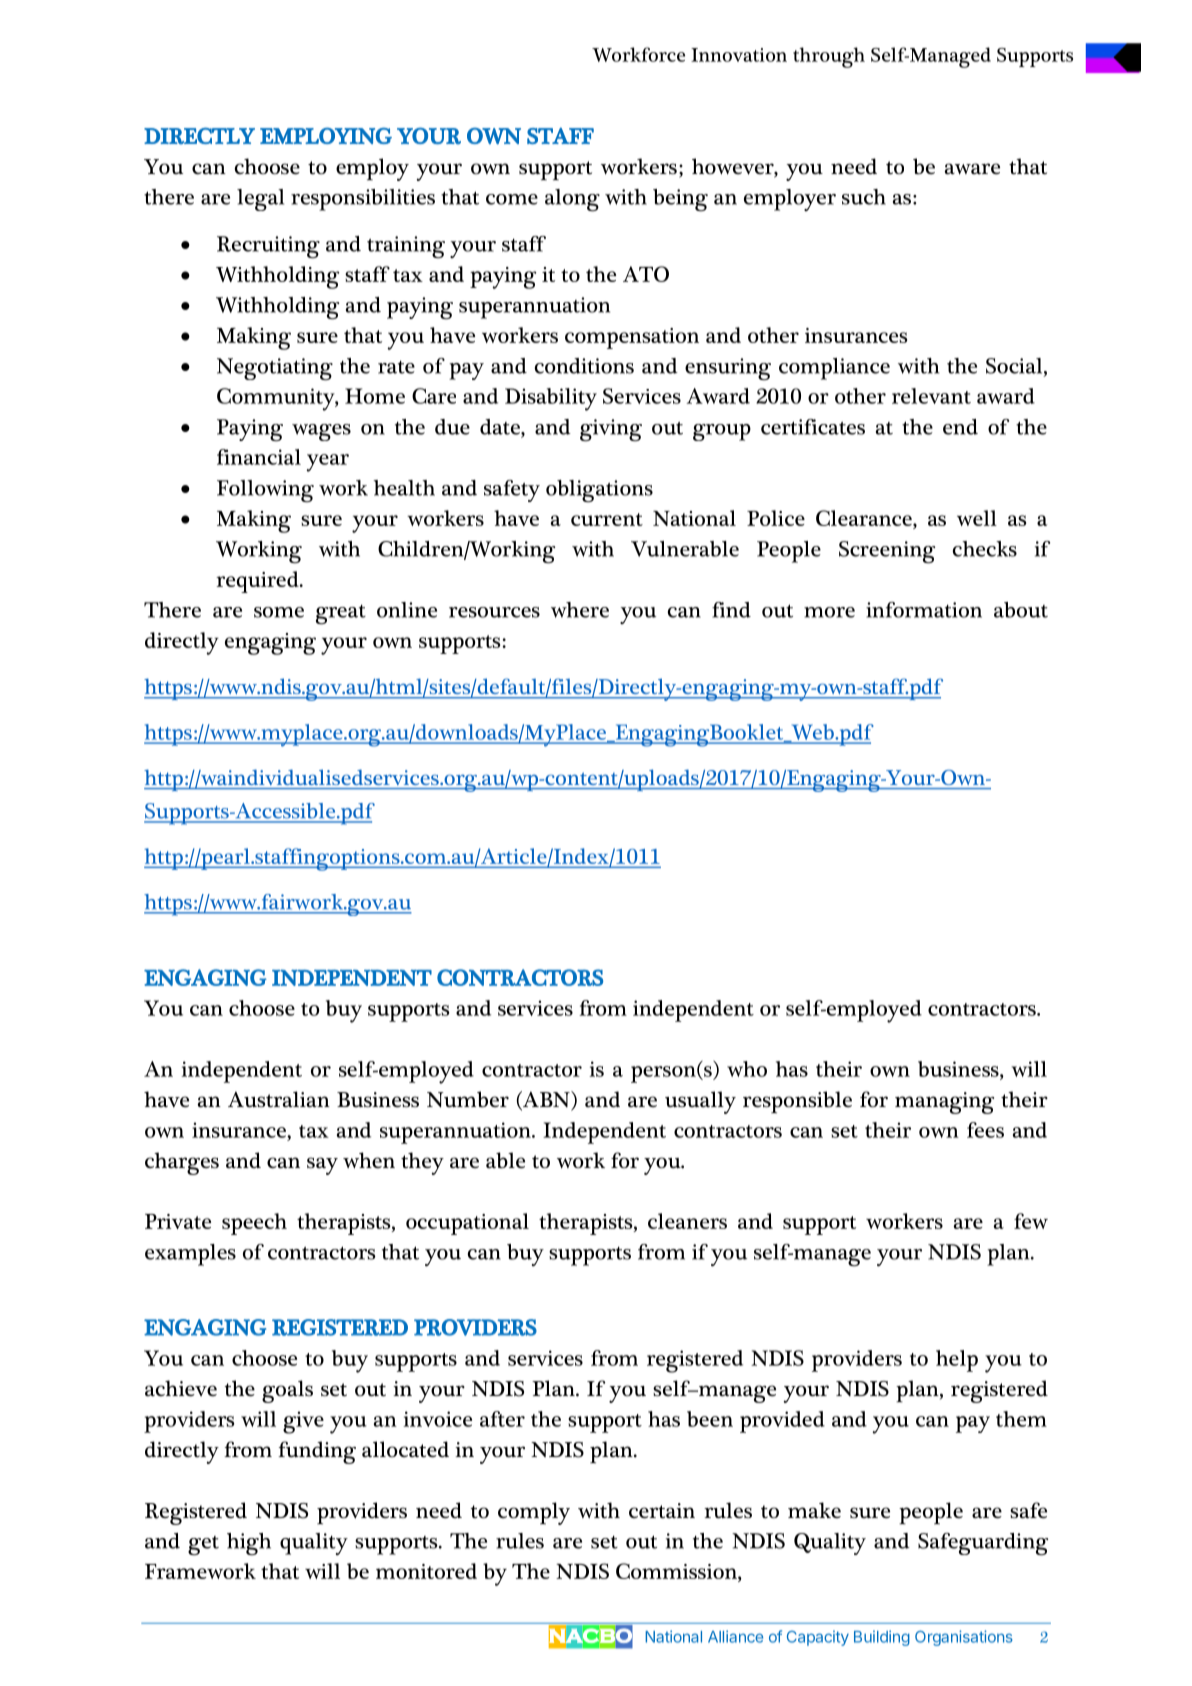 The height and width of the image is (1686, 1192). What do you see at coordinates (964, 1638) in the image?
I see `Organisations` at bounding box center [964, 1638].
